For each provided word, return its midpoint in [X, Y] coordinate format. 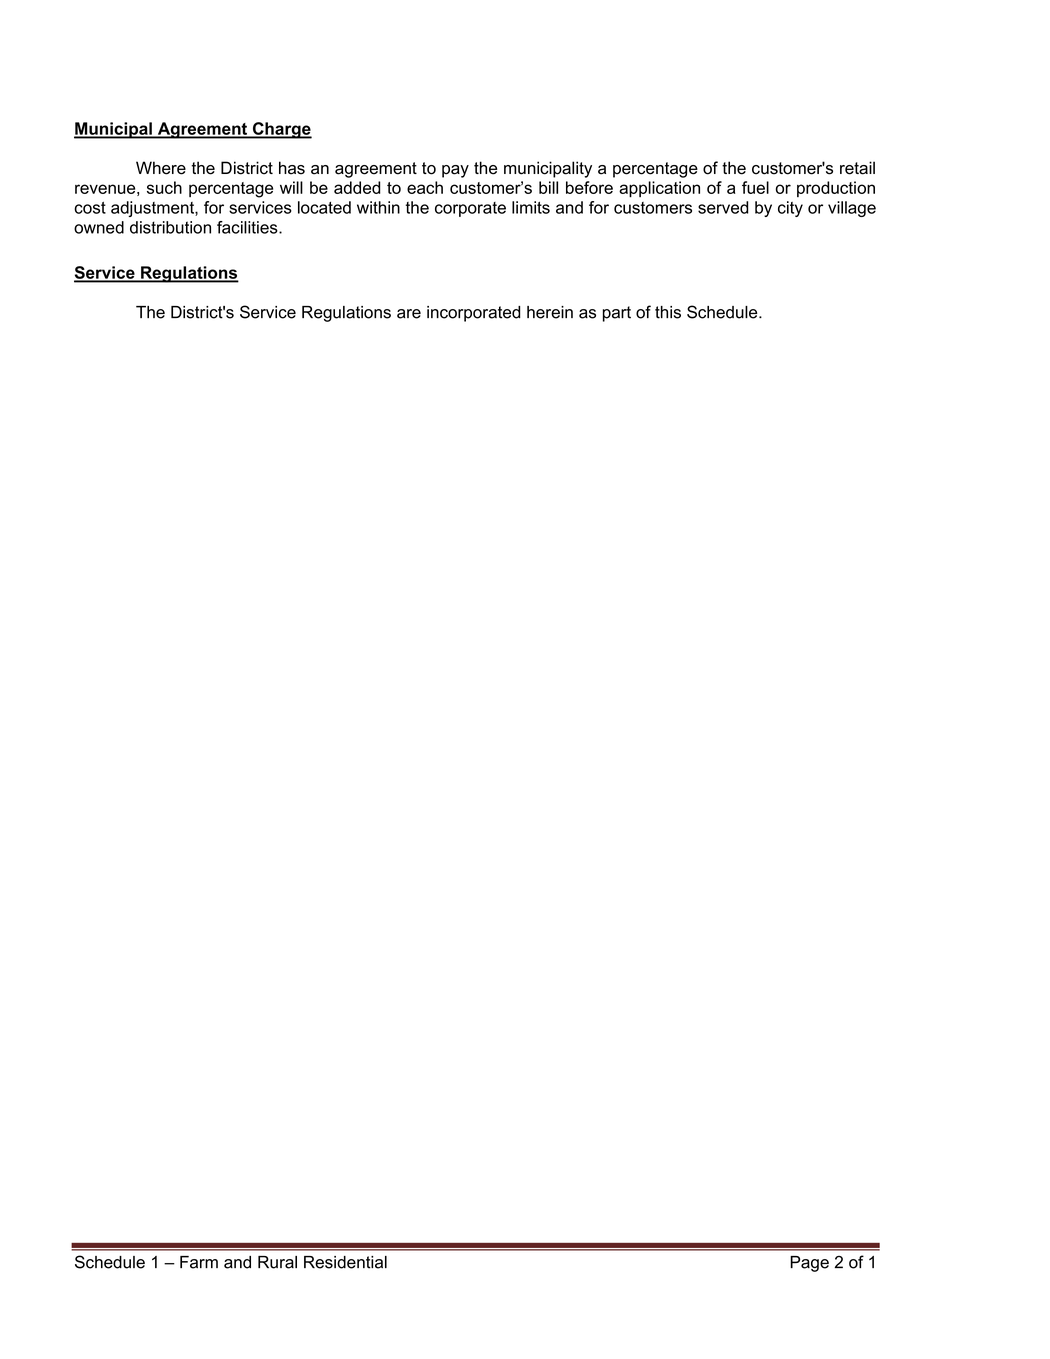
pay [455, 171]
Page [809, 1264]
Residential [345, 1262]
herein [550, 312]
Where [161, 168]
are [409, 314]
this [668, 312]
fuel [755, 187]
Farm [199, 1262]
